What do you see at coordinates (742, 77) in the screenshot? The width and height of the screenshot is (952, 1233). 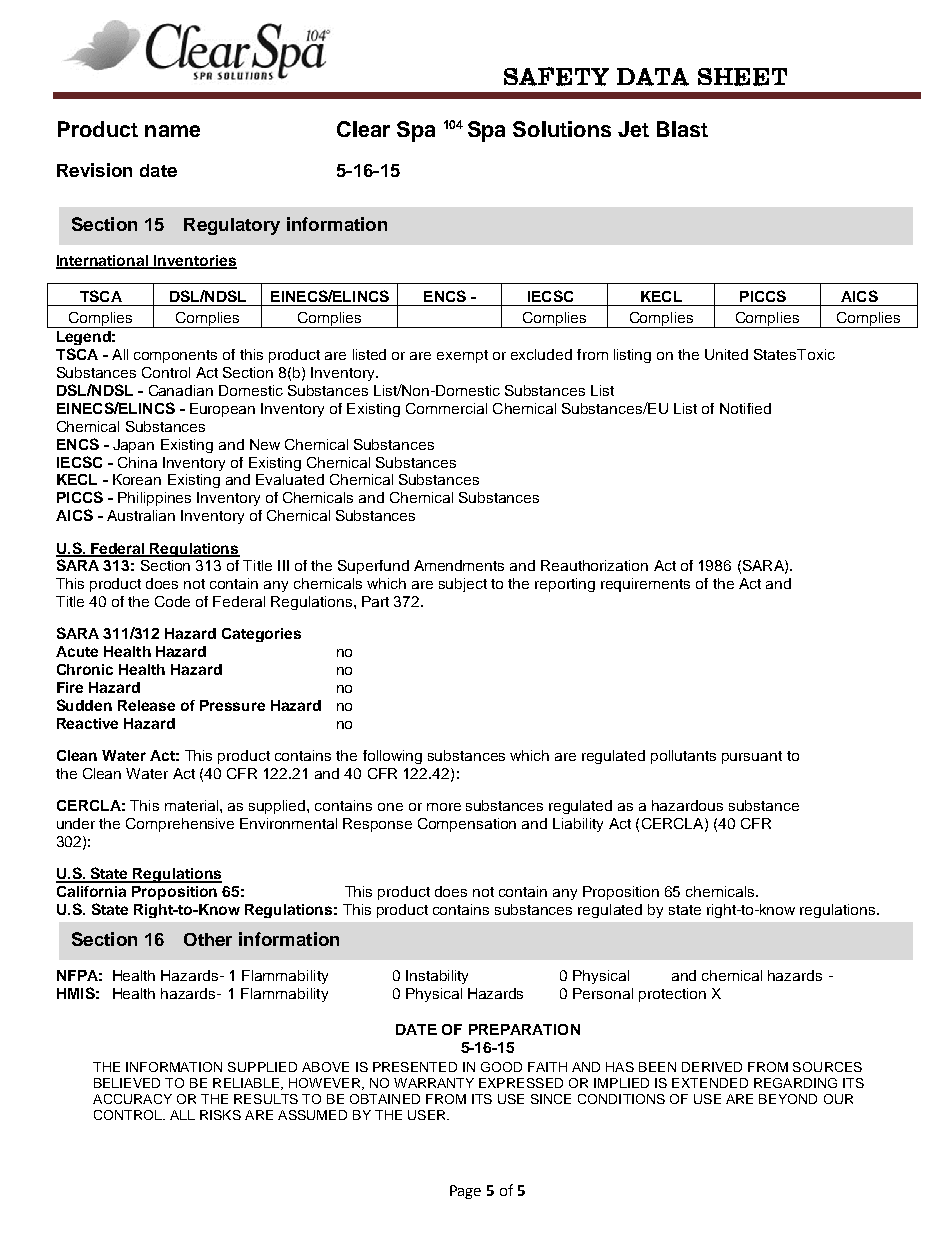 I see `SHEET` at bounding box center [742, 77].
